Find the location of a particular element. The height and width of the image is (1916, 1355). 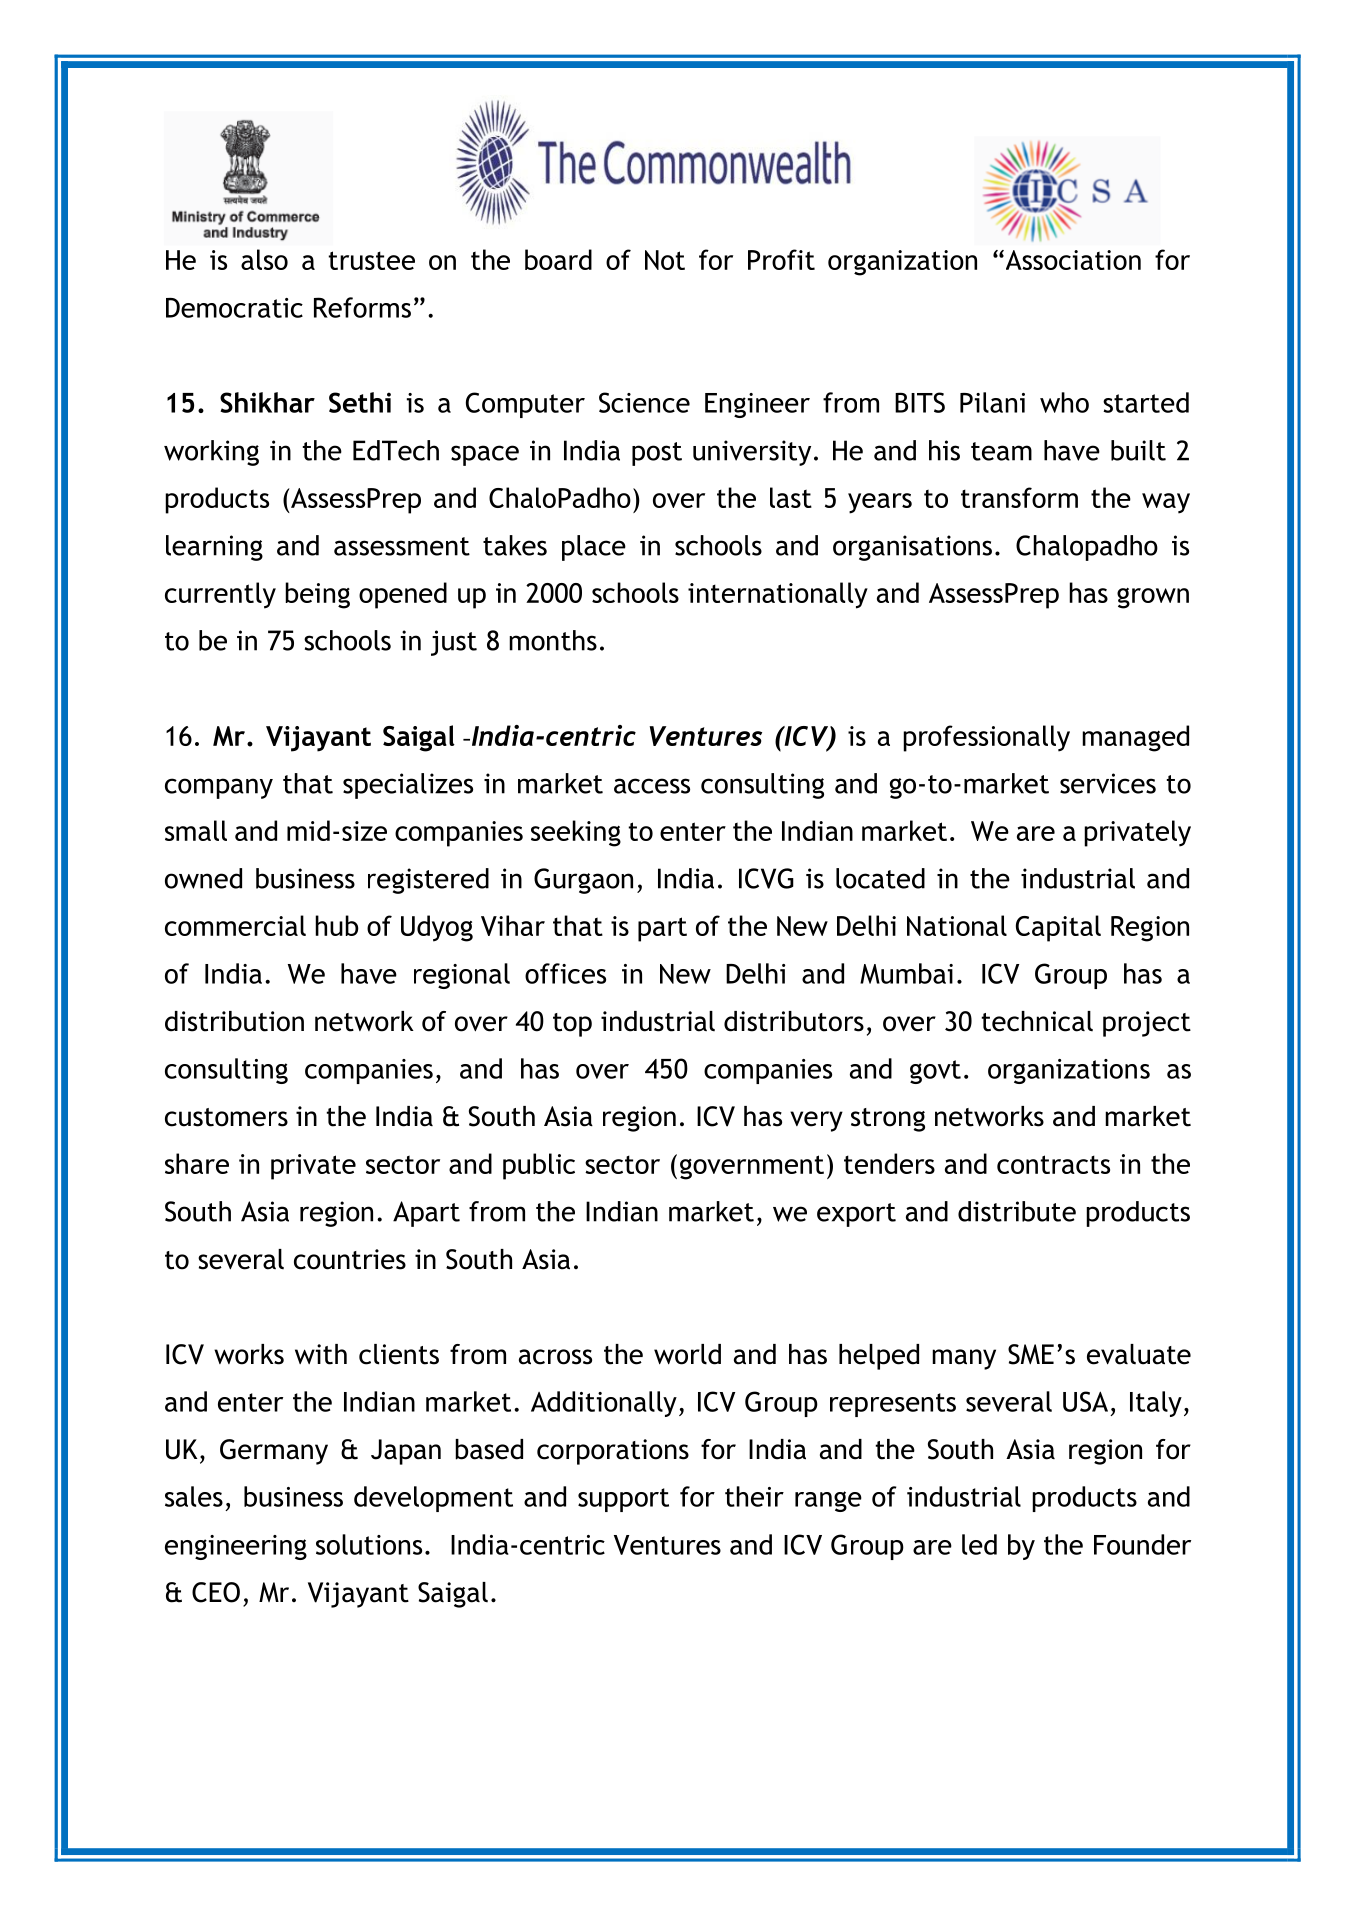

Not is located at coordinates (665, 260).
